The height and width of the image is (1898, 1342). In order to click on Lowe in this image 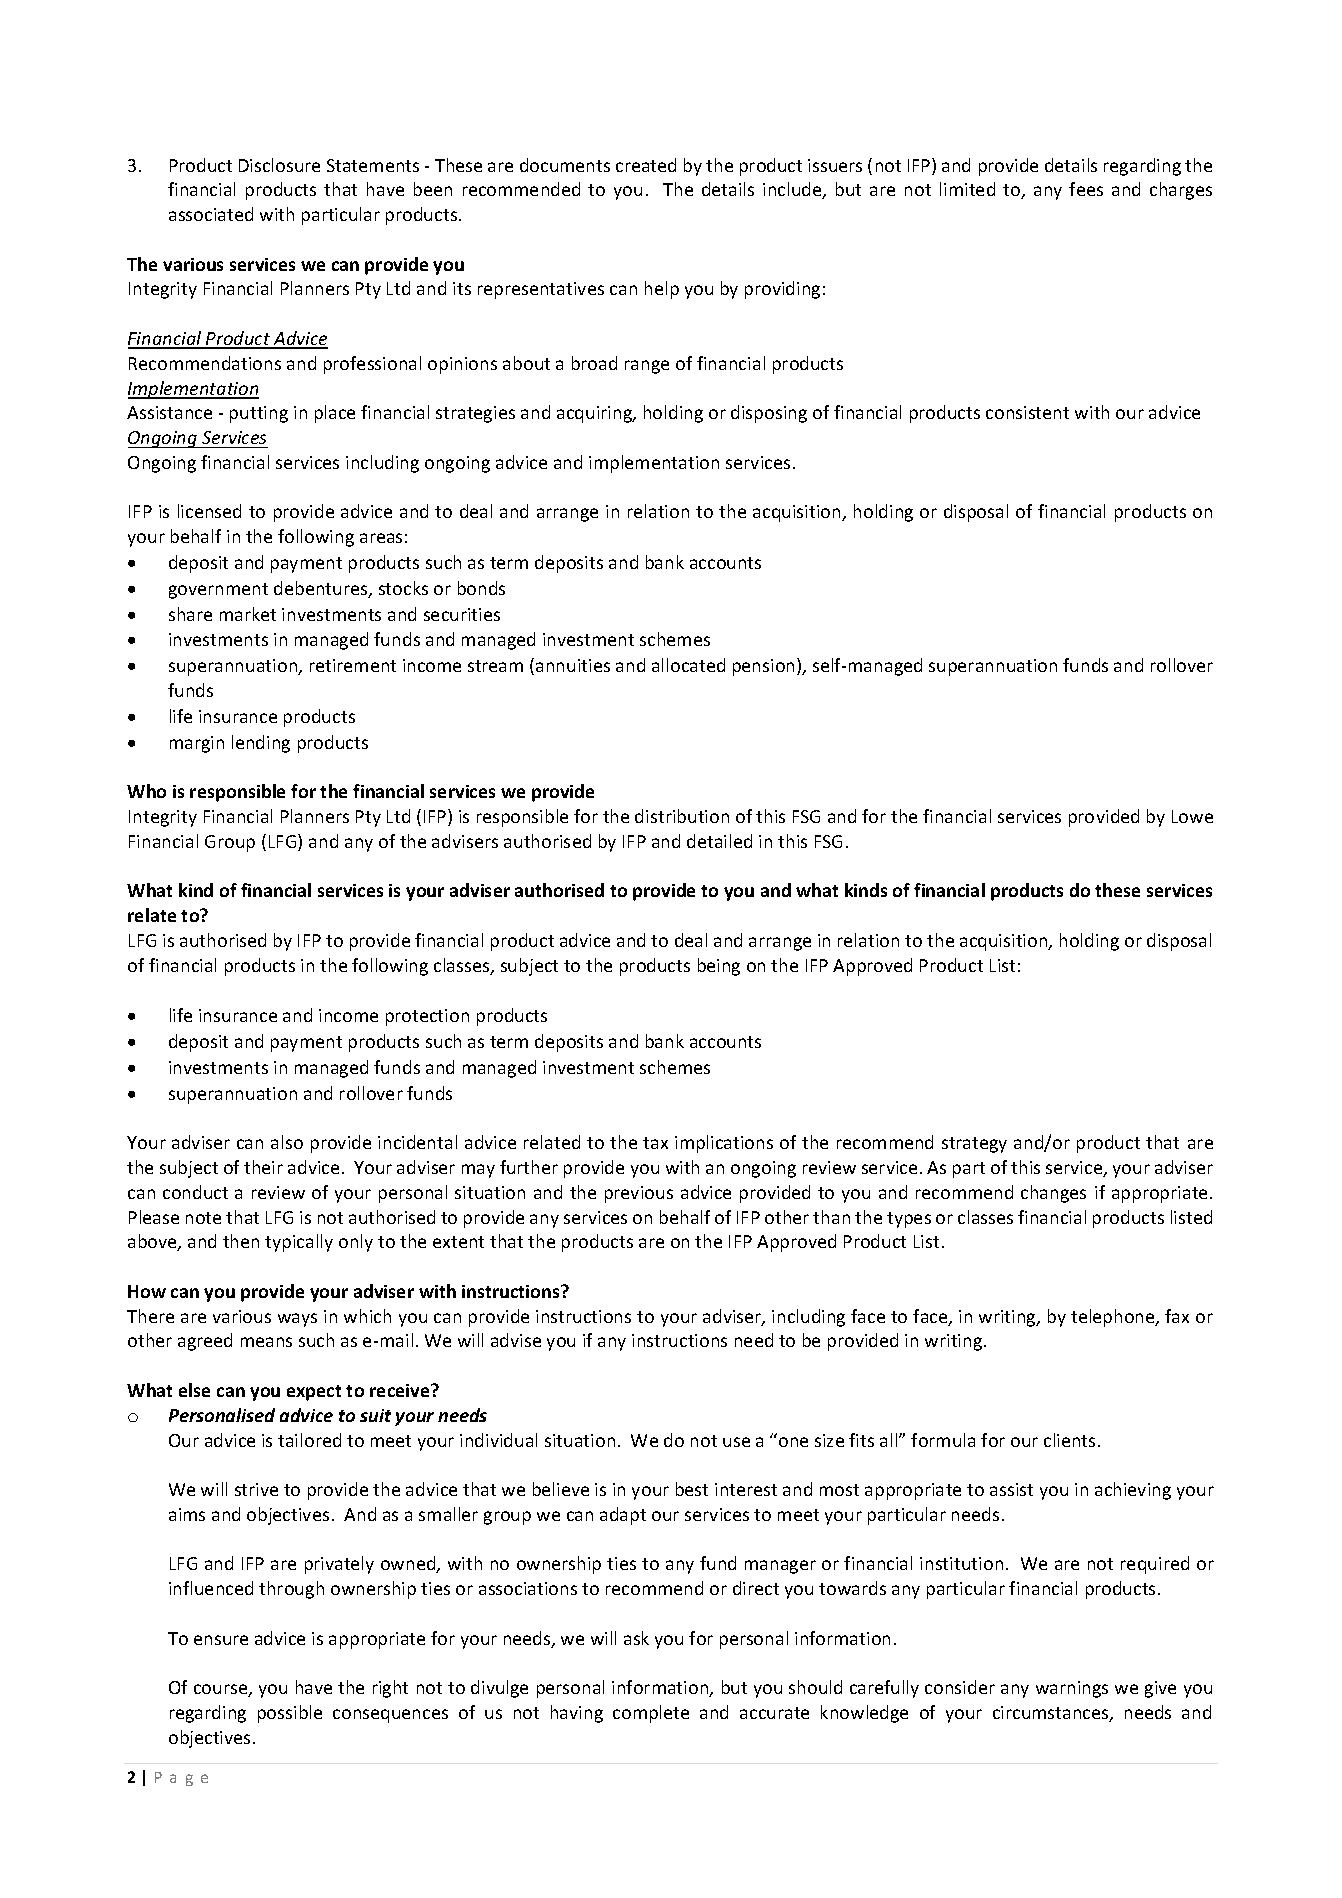, I will do `click(1192, 816)`.
